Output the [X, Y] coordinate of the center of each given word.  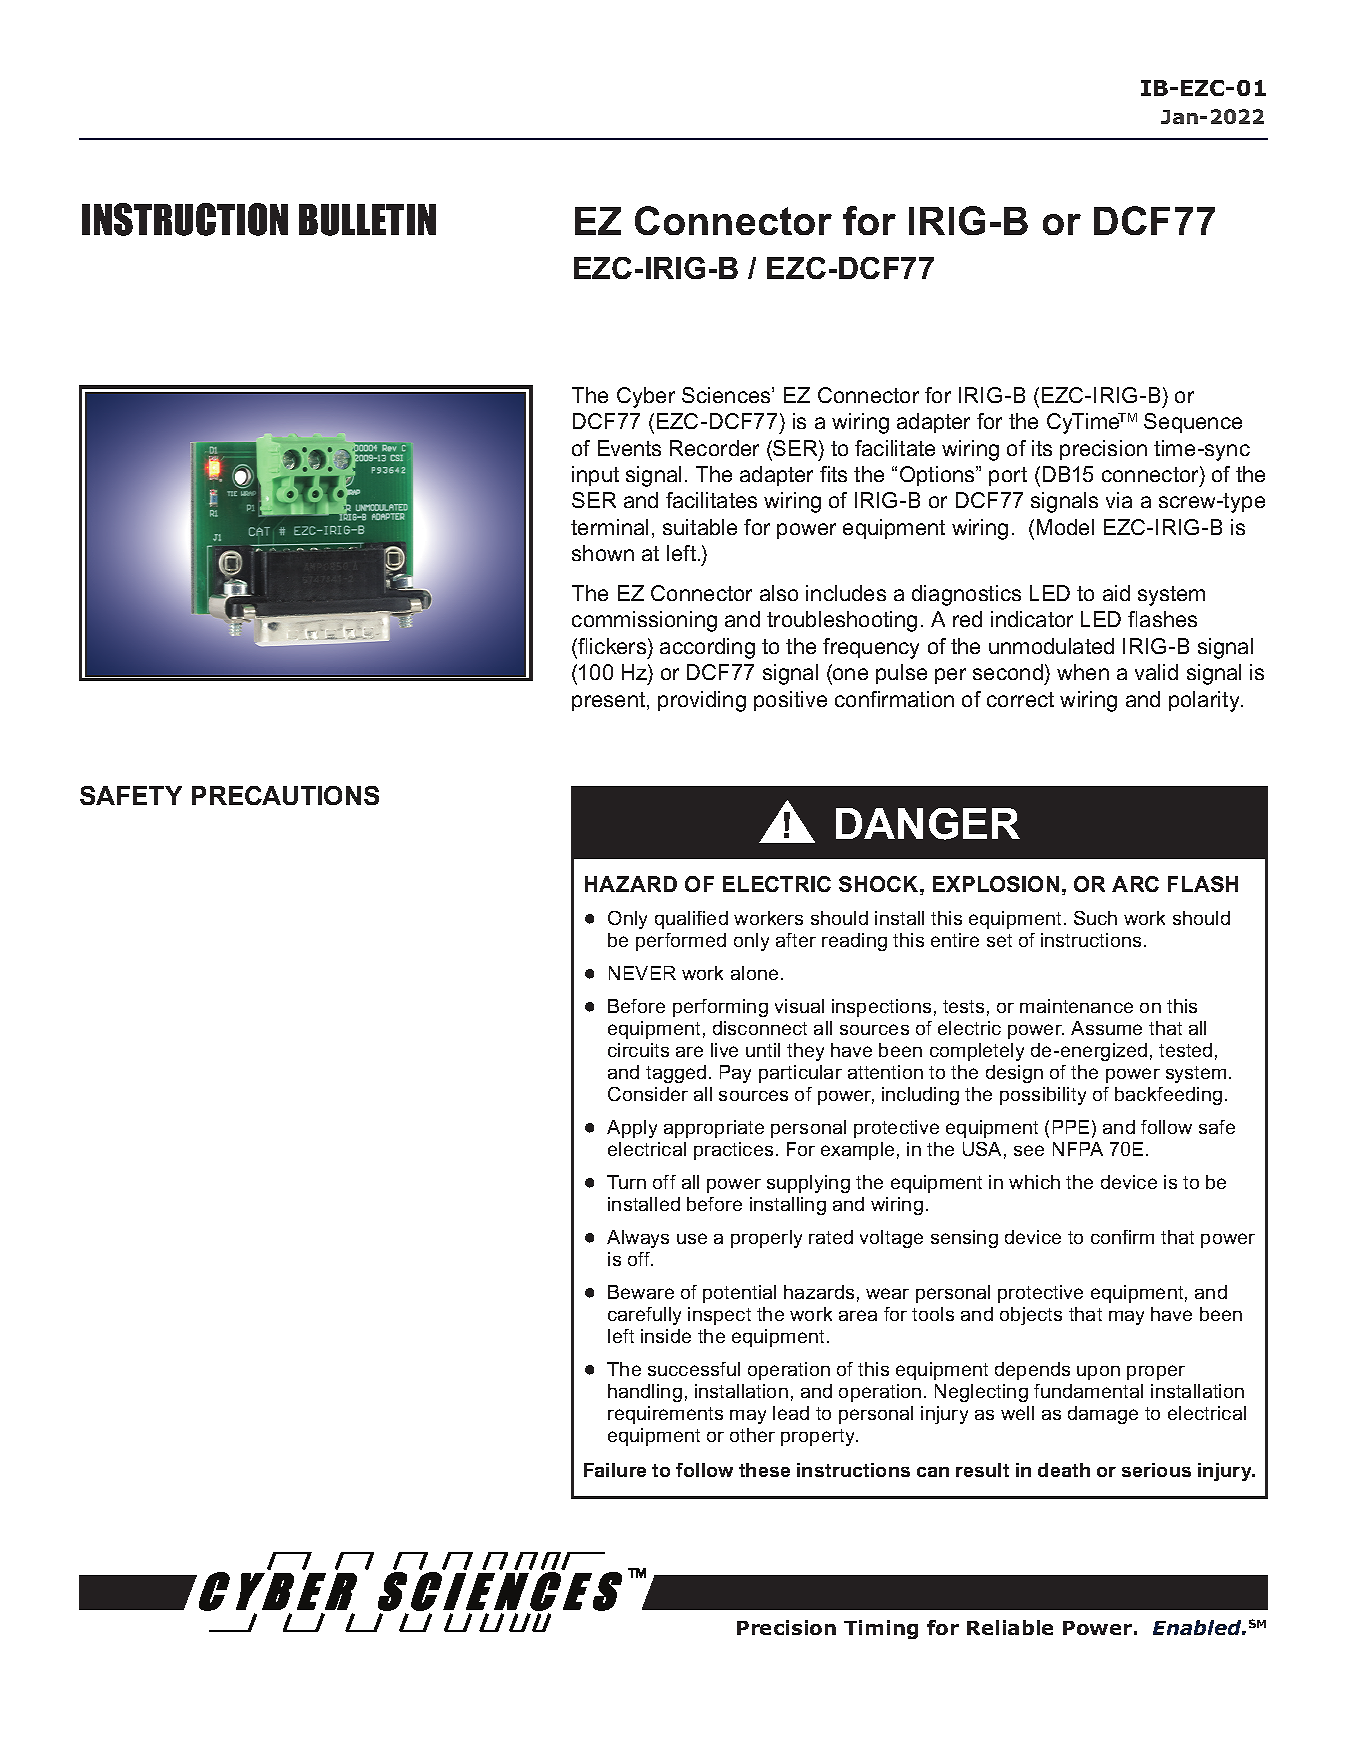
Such [1095, 918]
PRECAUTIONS [285, 795]
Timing [881, 1629]
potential [739, 1294]
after [796, 940]
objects [1031, 1316]
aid [1116, 593]
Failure [615, 1470]
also [779, 593]
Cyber [646, 397]
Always [638, 1239]
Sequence [1193, 423]
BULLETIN [367, 220]
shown [603, 553]
